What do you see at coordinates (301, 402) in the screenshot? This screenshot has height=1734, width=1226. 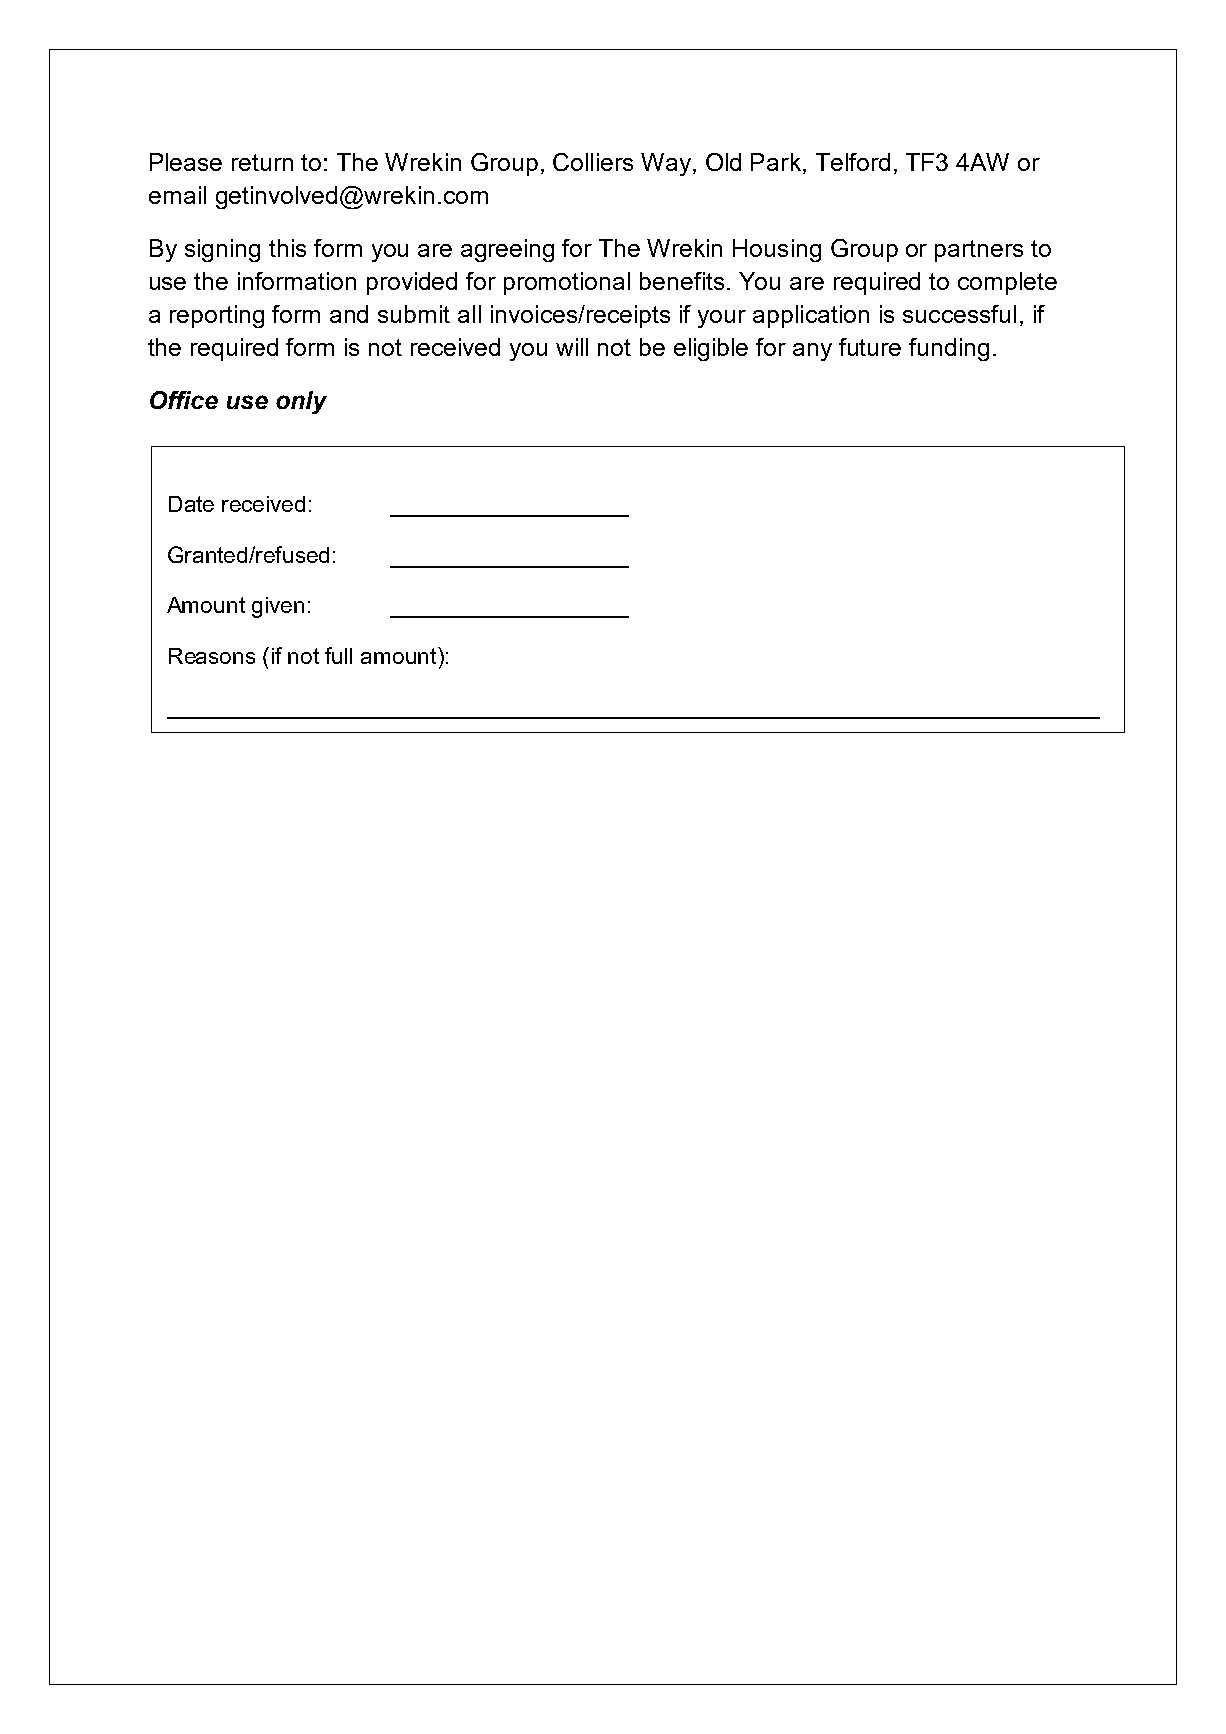 I see `only` at bounding box center [301, 402].
